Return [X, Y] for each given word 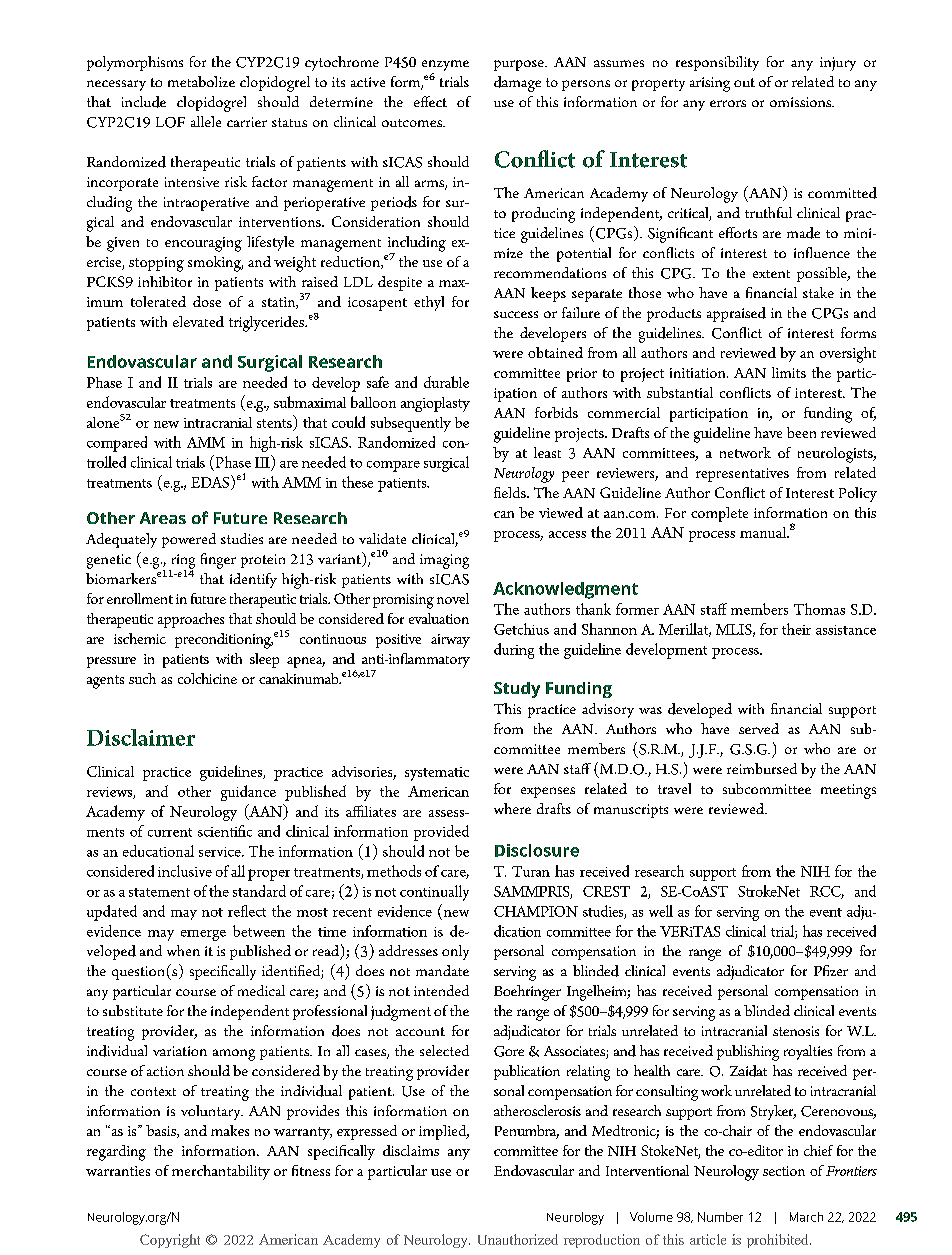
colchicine [207, 678]
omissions [802, 102]
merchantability [221, 1172]
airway [450, 641]
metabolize [201, 81]
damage [517, 84]
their [796, 629]
